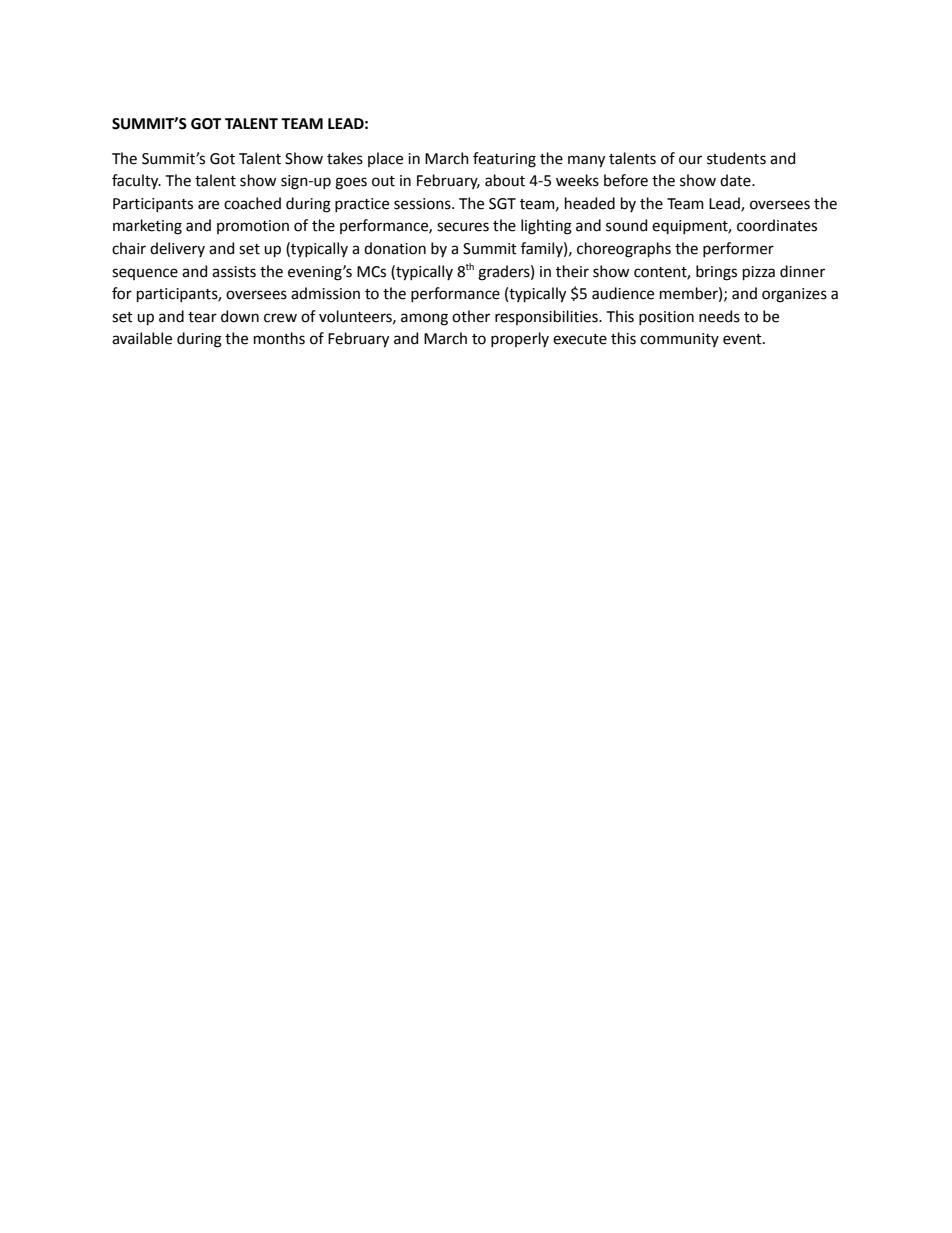  Describe the element at coordinates (690, 160) in the screenshot. I see `our` at that location.
